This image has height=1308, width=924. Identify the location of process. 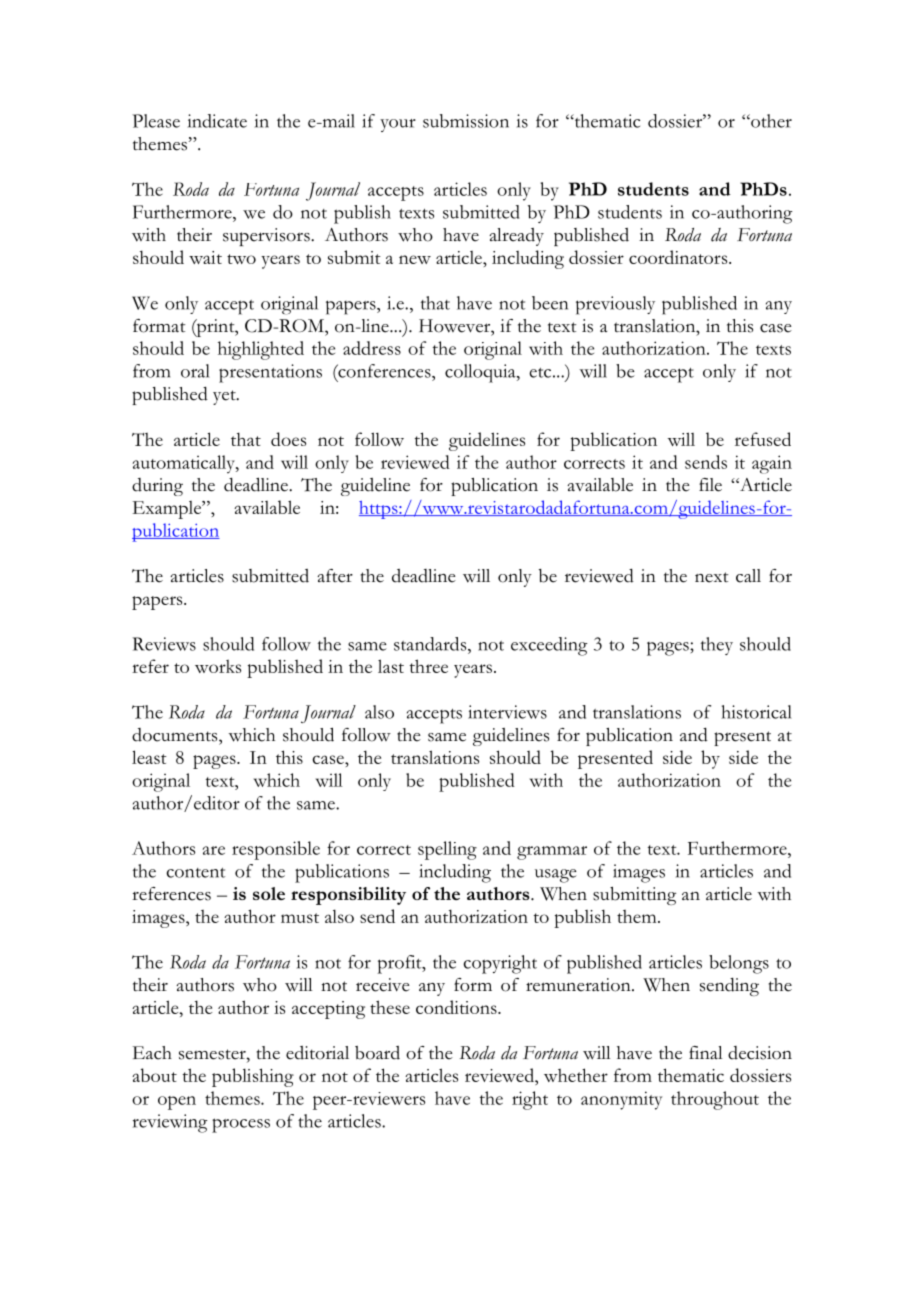
(241, 1125).
